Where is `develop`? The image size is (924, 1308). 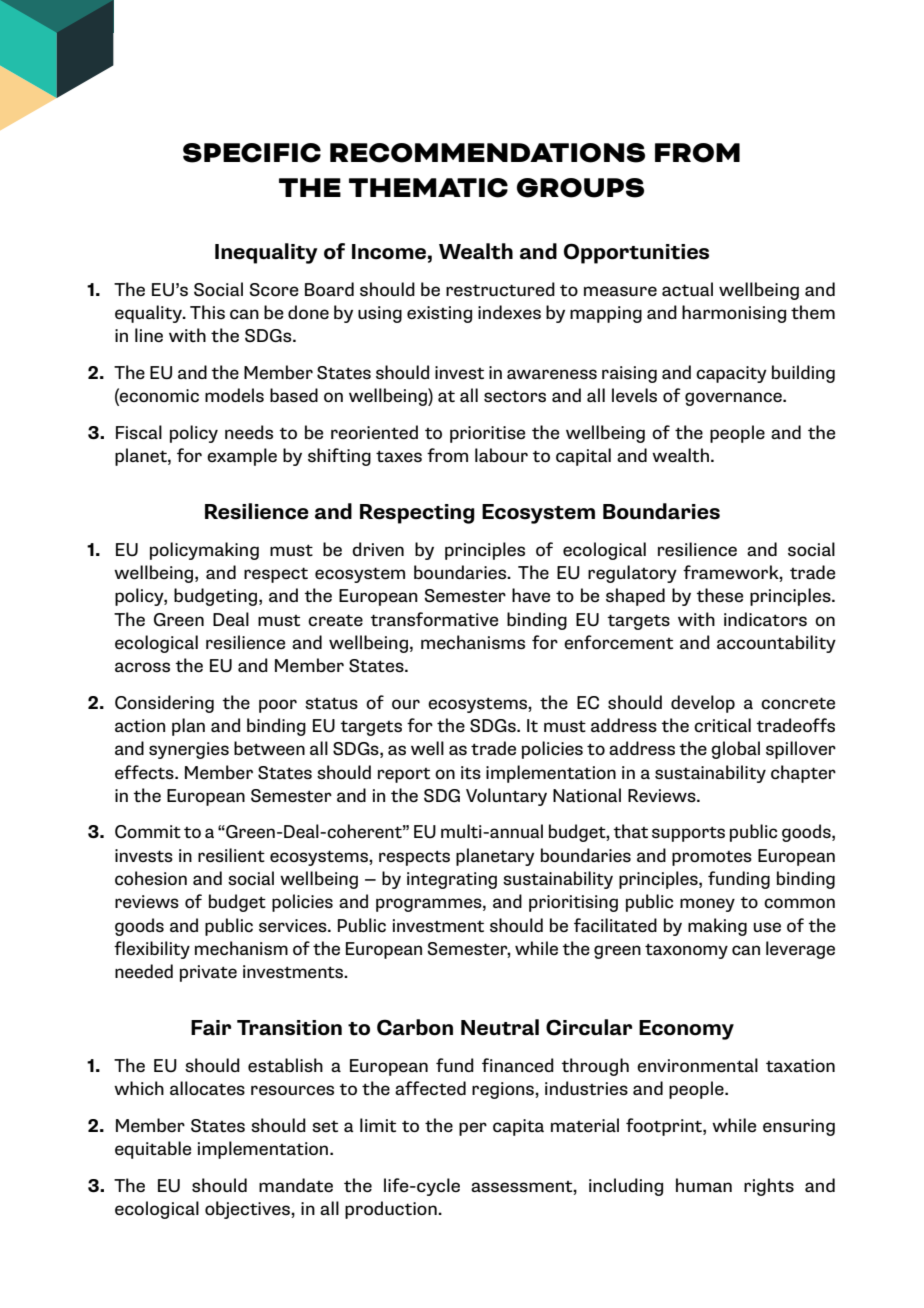
develop is located at coordinates (703, 704).
